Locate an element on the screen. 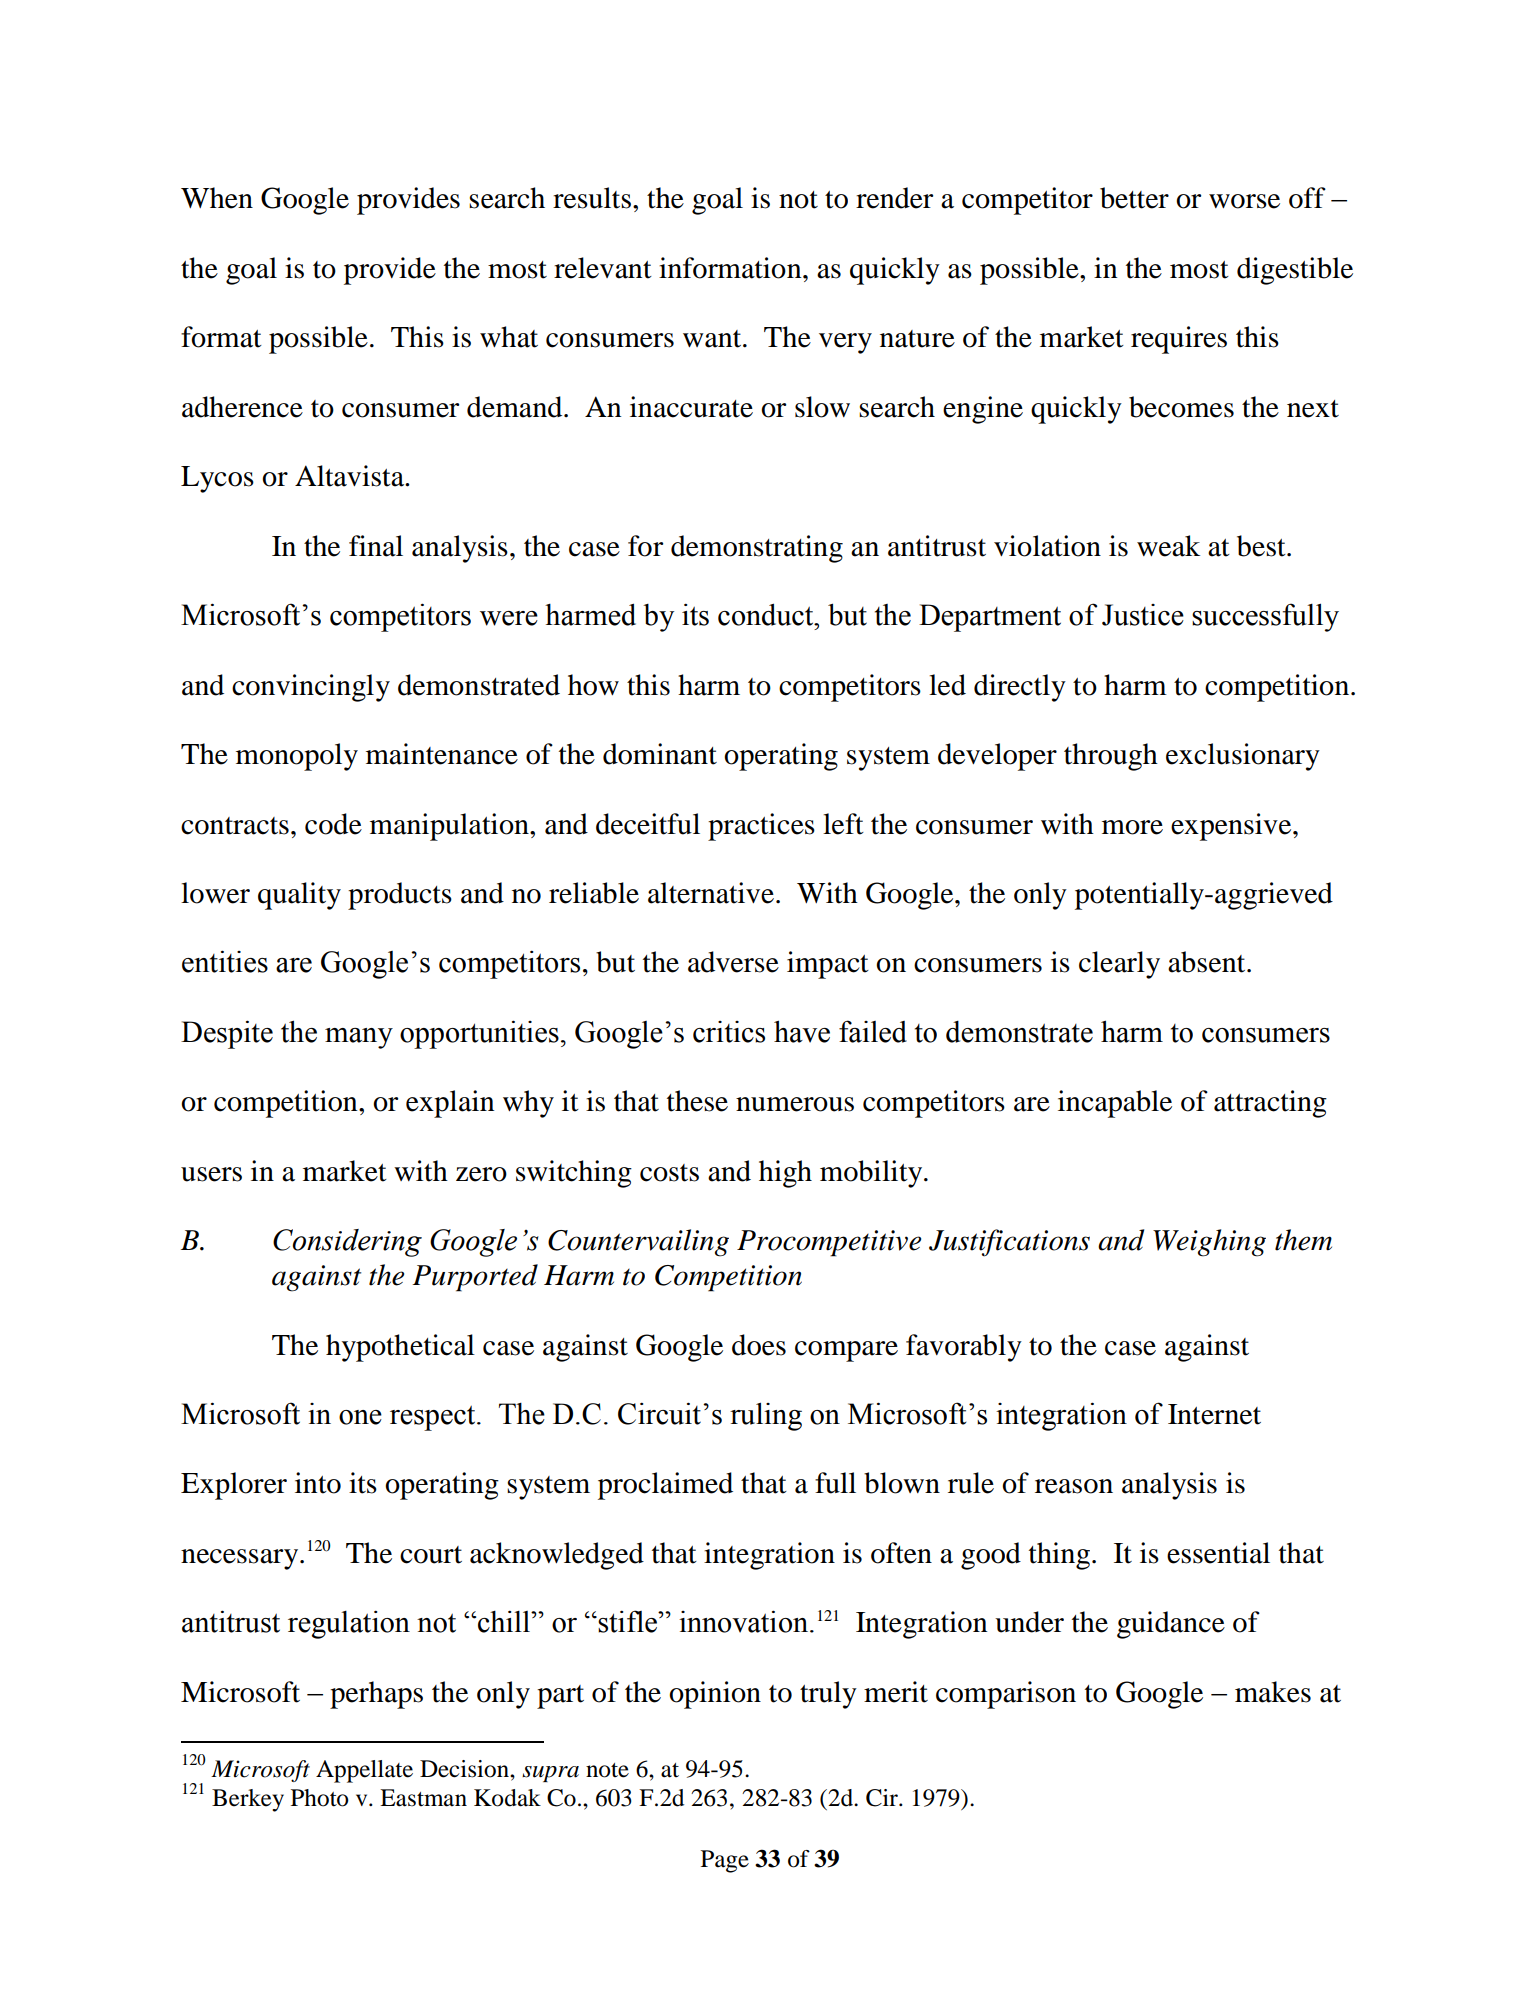 The image size is (1540, 1993). Photo is located at coordinates (320, 1798).
